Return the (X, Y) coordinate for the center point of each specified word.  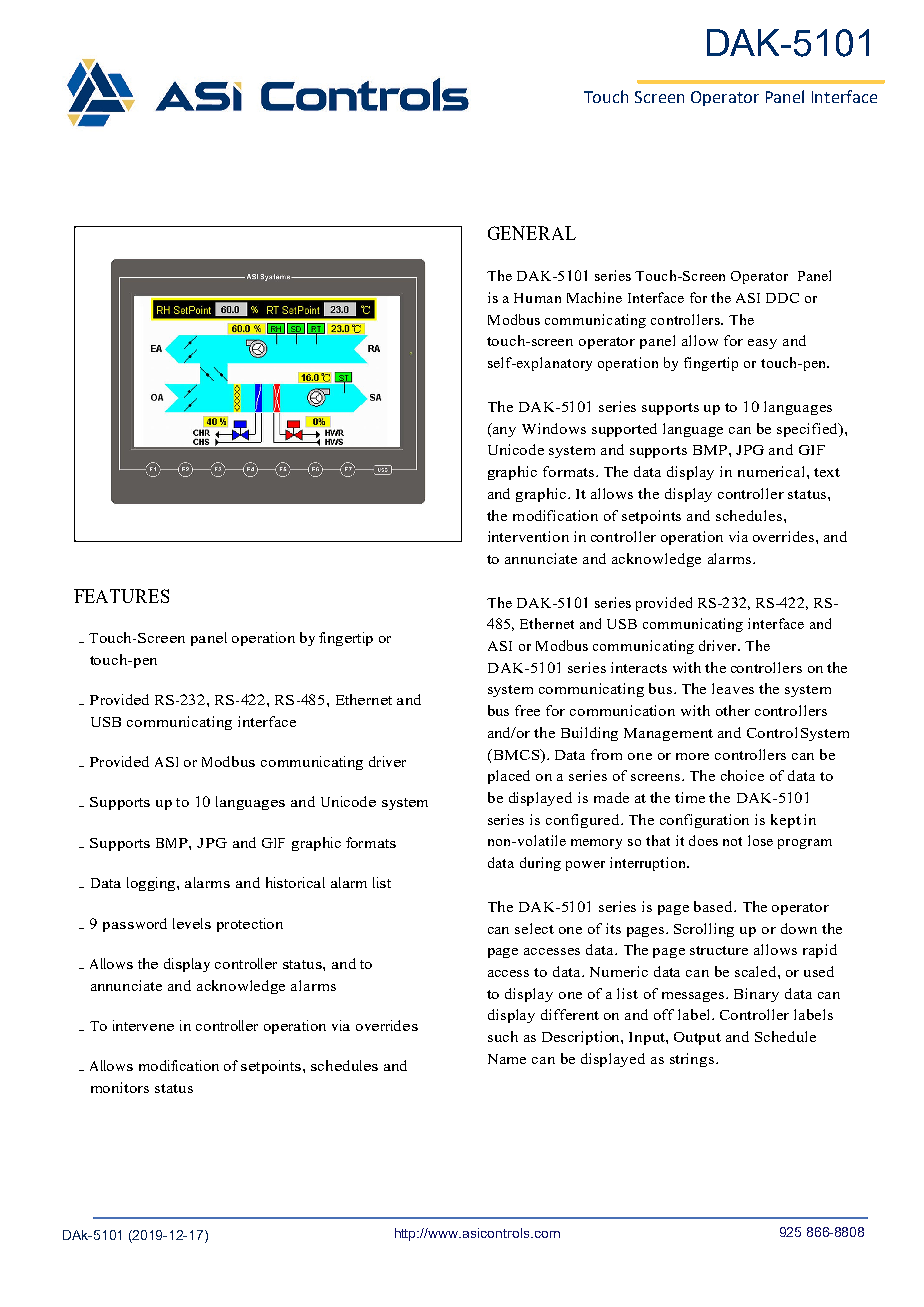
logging (152, 884)
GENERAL (532, 233)
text (827, 472)
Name (507, 1059)
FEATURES (121, 596)
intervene (143, 1025)
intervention (528, 536)
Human (537, 298)
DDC (782, 298)
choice (742, 775)
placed (509, 777)
